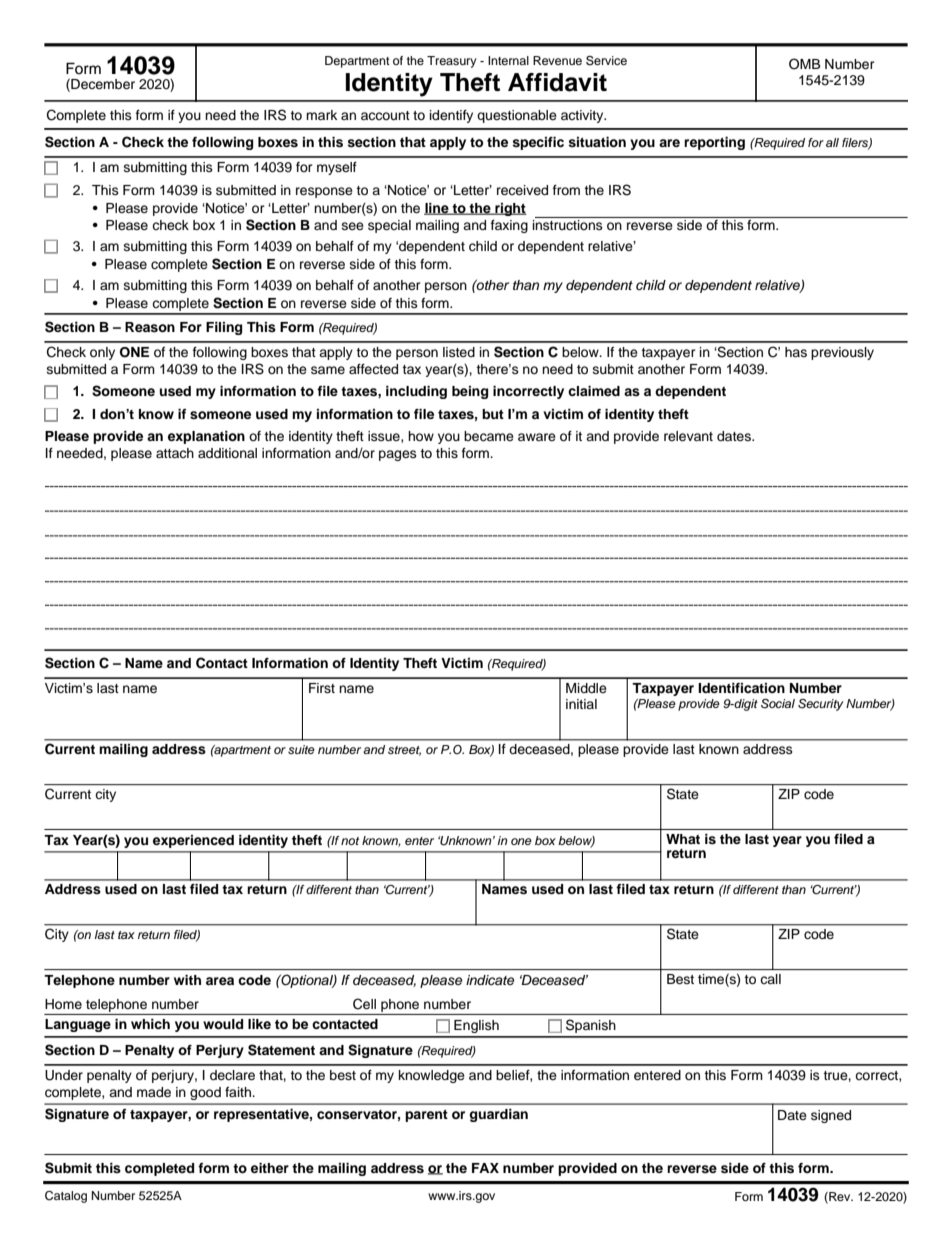 Image resolution: width=952 pixels, height=1233 pixels. Describe the element at coordinates (154, 1092) in the screenshot. I see `made` at that location.
